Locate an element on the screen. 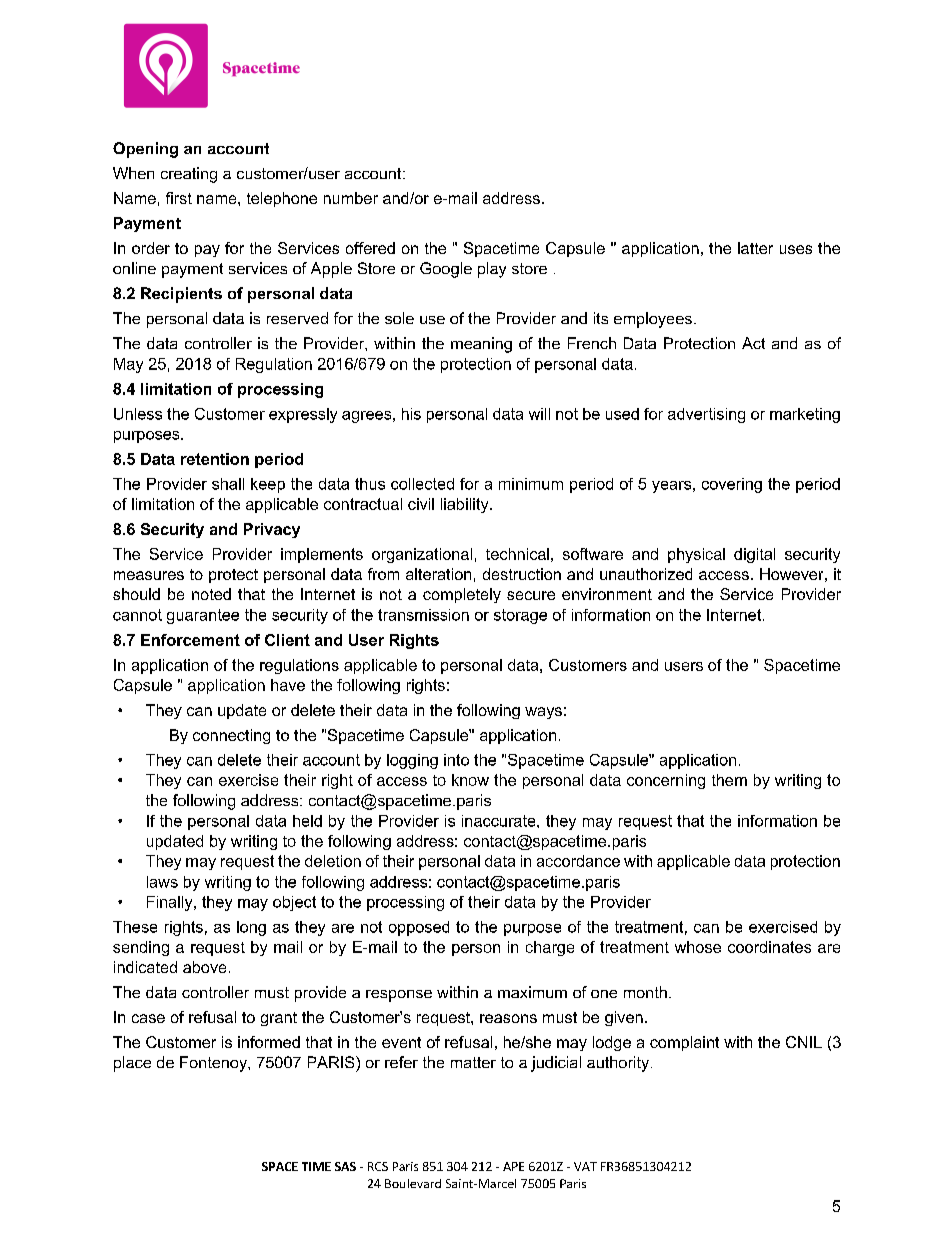  Google is located at coordinates (446, 270).
